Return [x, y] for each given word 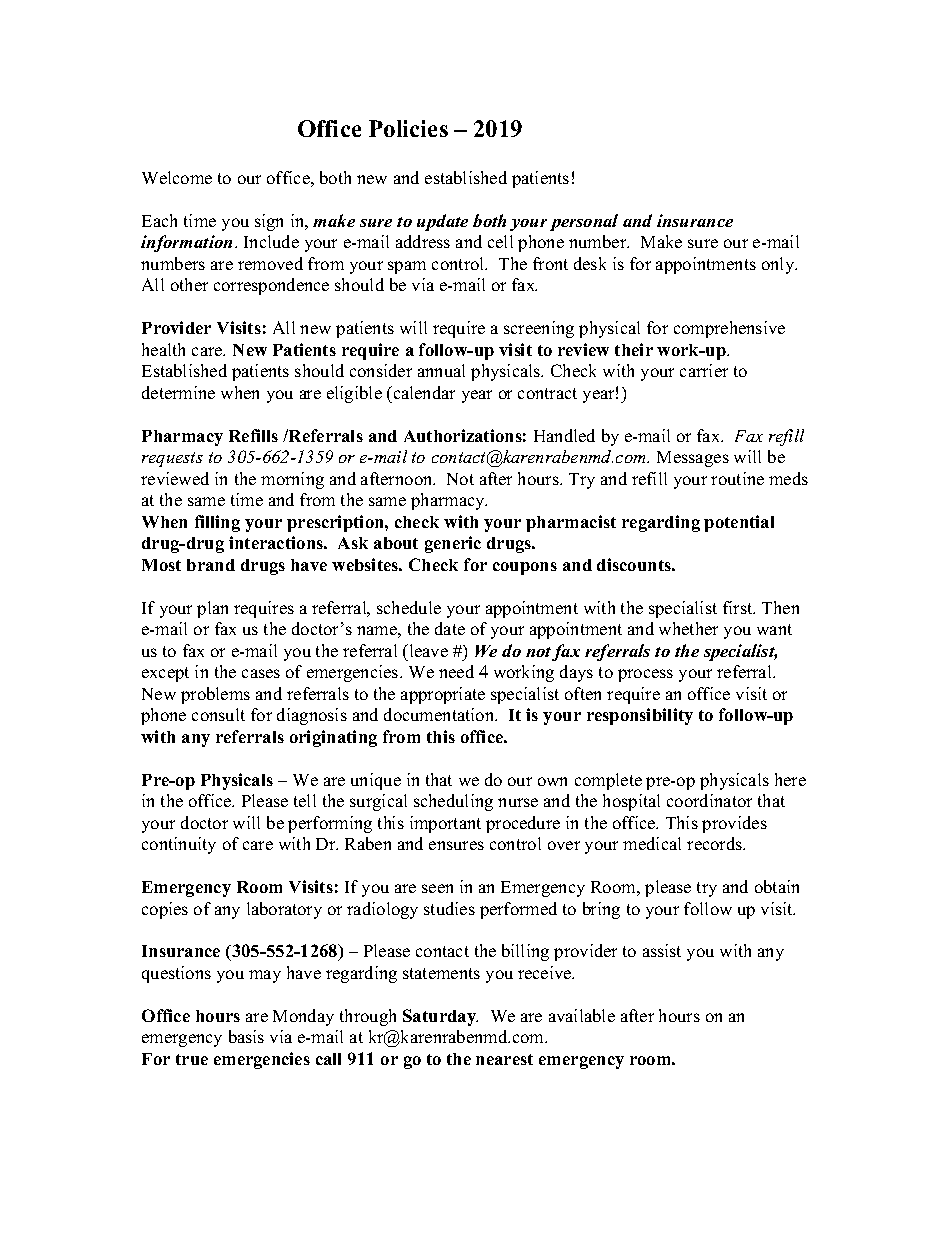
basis [246, 1036]
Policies [408, 128]
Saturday [440, 1017]
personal [584, 222]
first [739, 607]
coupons [525, 568]
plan [212, 609]
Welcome [177, 177]
